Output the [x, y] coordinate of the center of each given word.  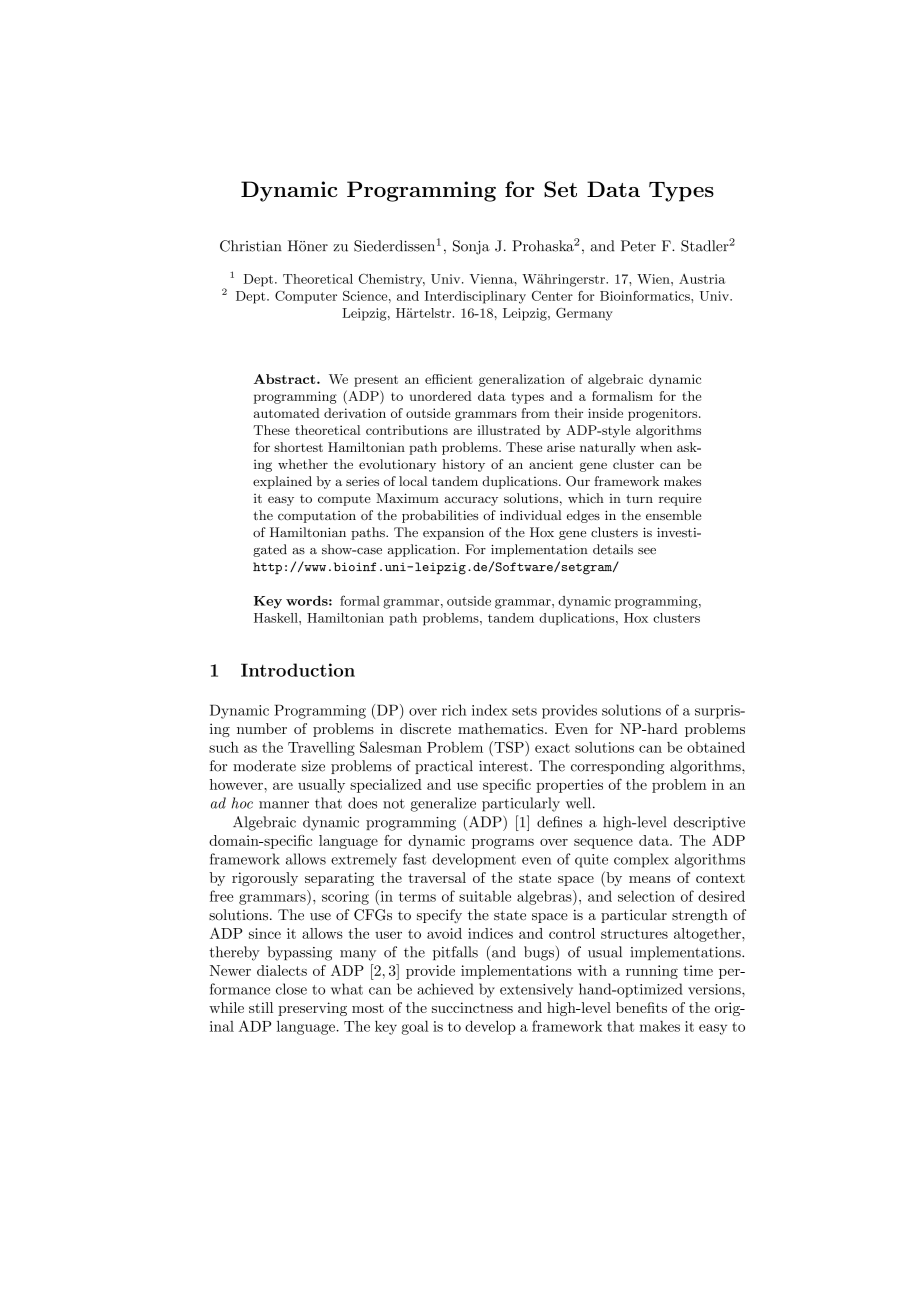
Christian [251, 246]
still [261, 1007]
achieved [445, 989]
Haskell [277, 618]
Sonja [471, 247]
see [647, 551]
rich [454, 710]
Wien [654, 279]
